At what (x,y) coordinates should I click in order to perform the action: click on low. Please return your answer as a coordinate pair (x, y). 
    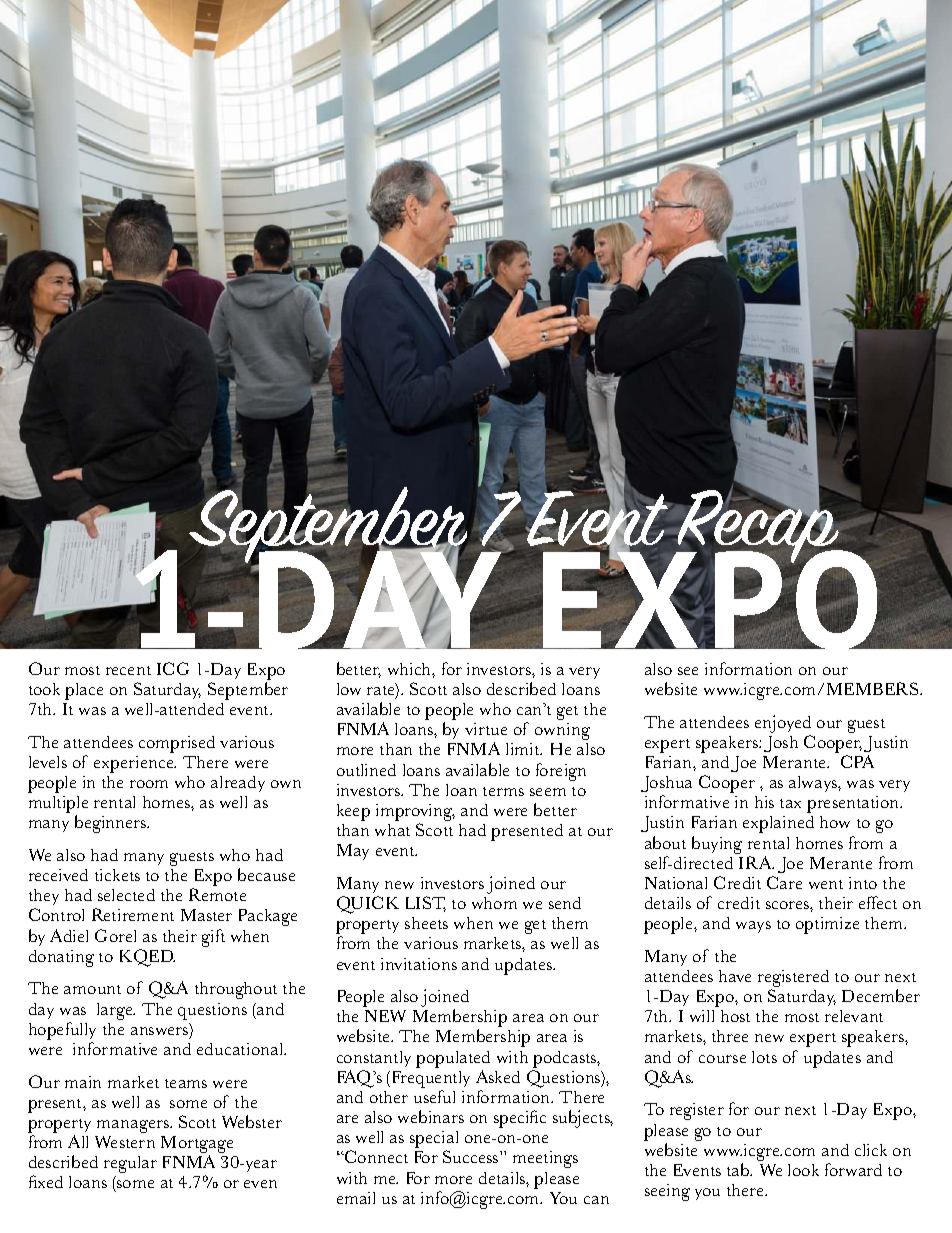
    Looking at the image, I should click on (349, 689).
